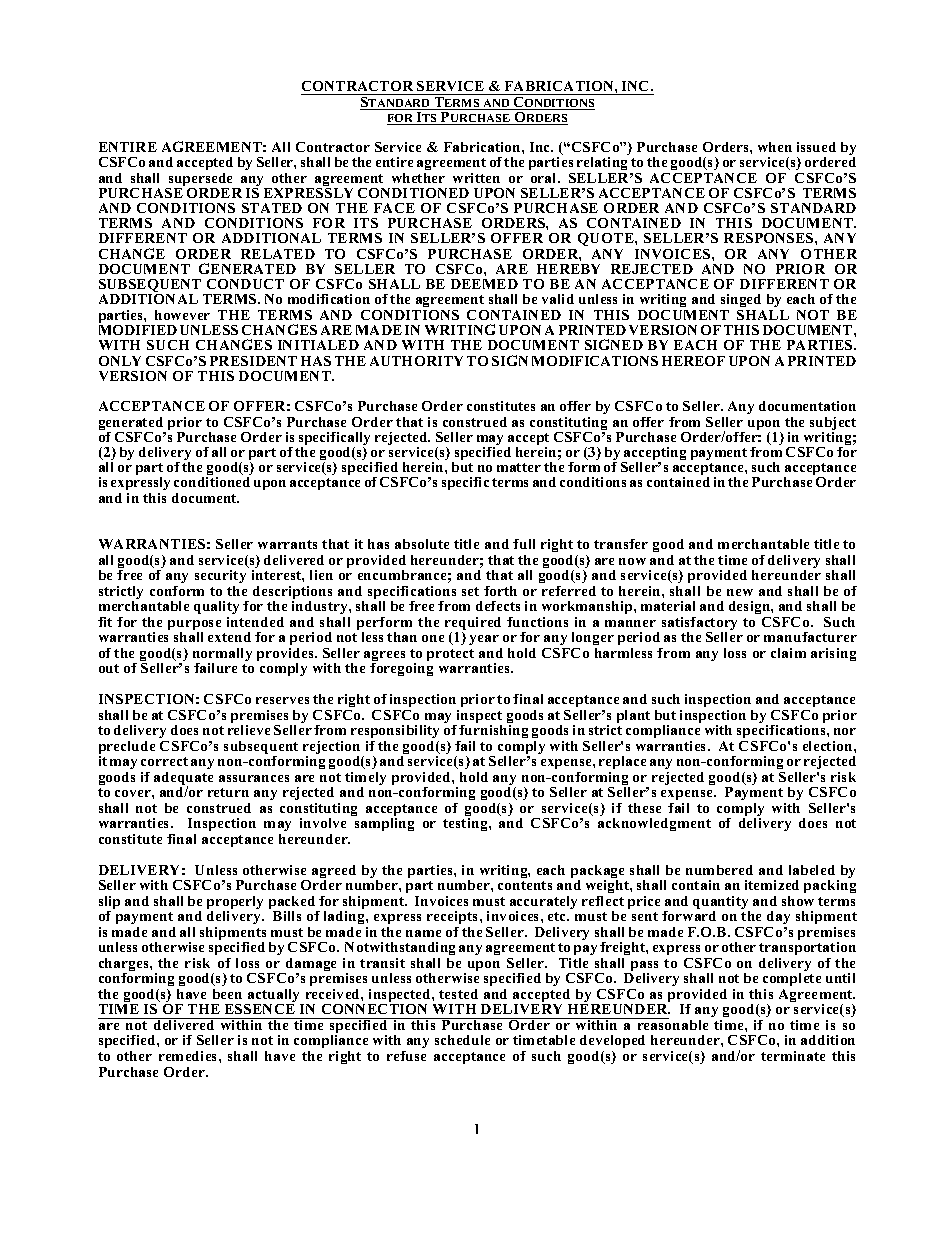 The width and height of the image is (952, 1233). I want to click on subject, so click(833, 425).
